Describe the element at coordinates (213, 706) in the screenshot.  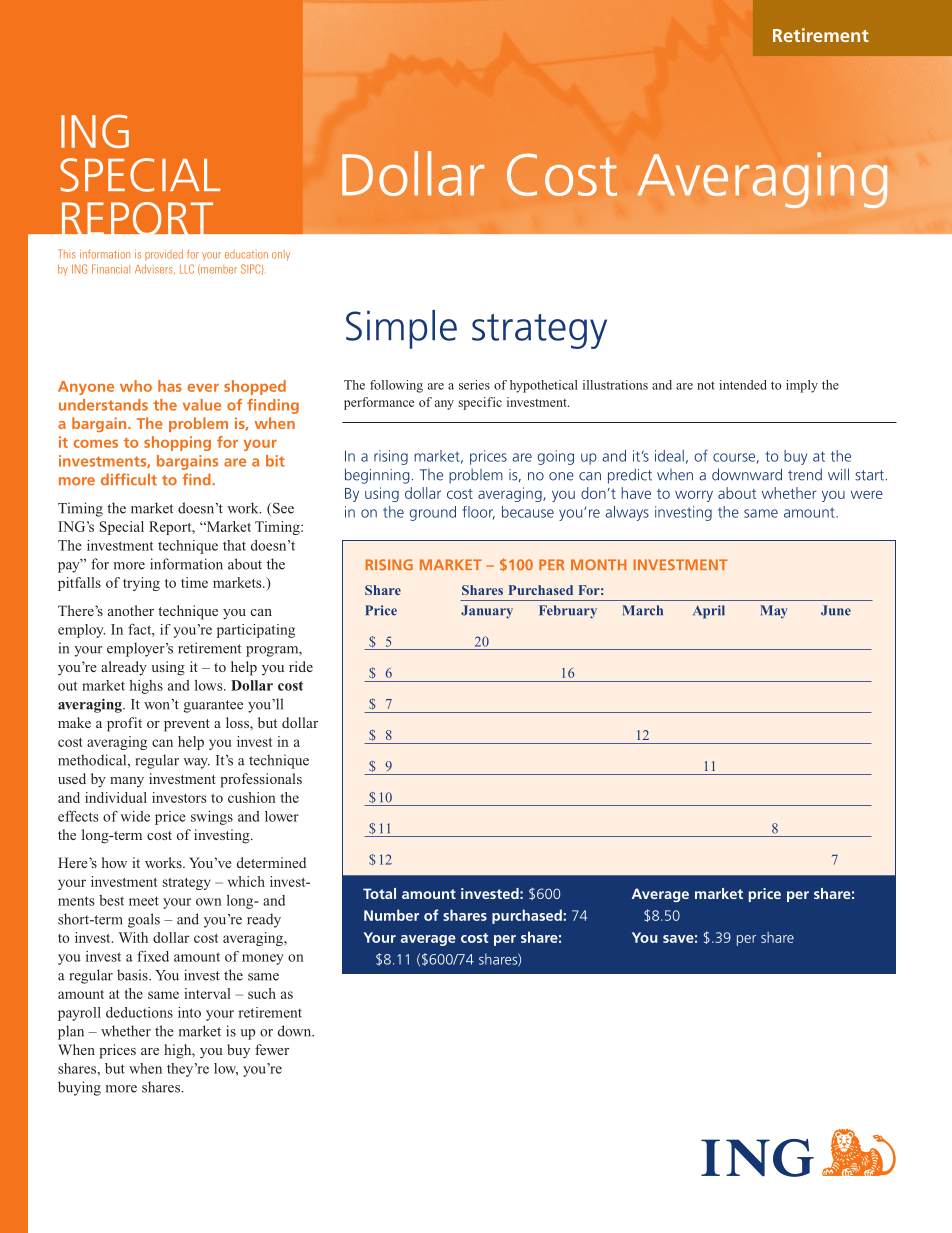
I see `guarantee` at that location.
